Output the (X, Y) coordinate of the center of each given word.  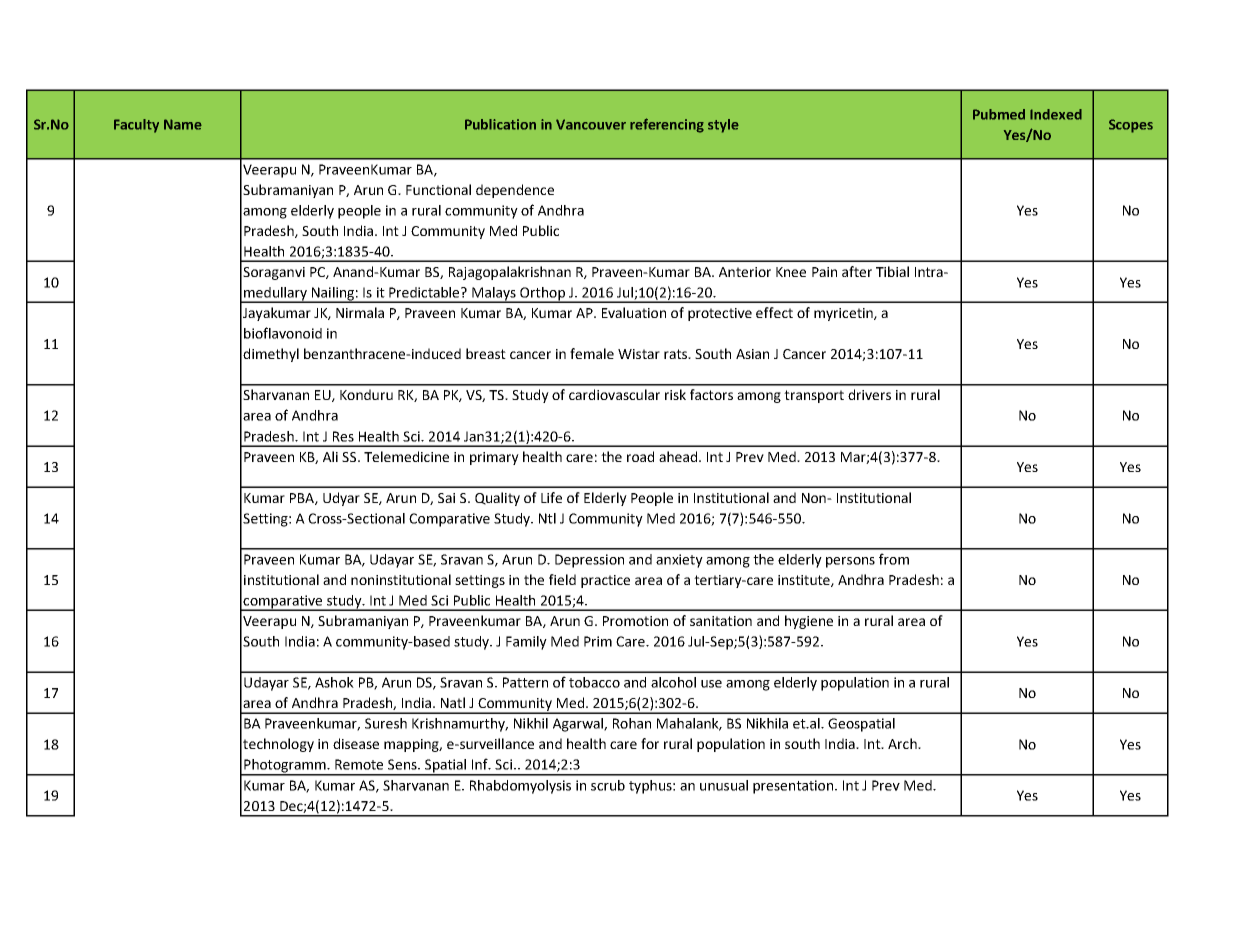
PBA (303, 499)
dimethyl (271, 355)
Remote (359, 764)
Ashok (334, 682)
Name (183, 124)
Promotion (635, 621)
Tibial (892, 271)
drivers (869, 394)
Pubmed (999, 114)
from (894, 559)
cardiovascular (614, 394)
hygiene (809, 622)
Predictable (425, 292)
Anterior (745, 272)
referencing (667, 125)
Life (551, 497)
